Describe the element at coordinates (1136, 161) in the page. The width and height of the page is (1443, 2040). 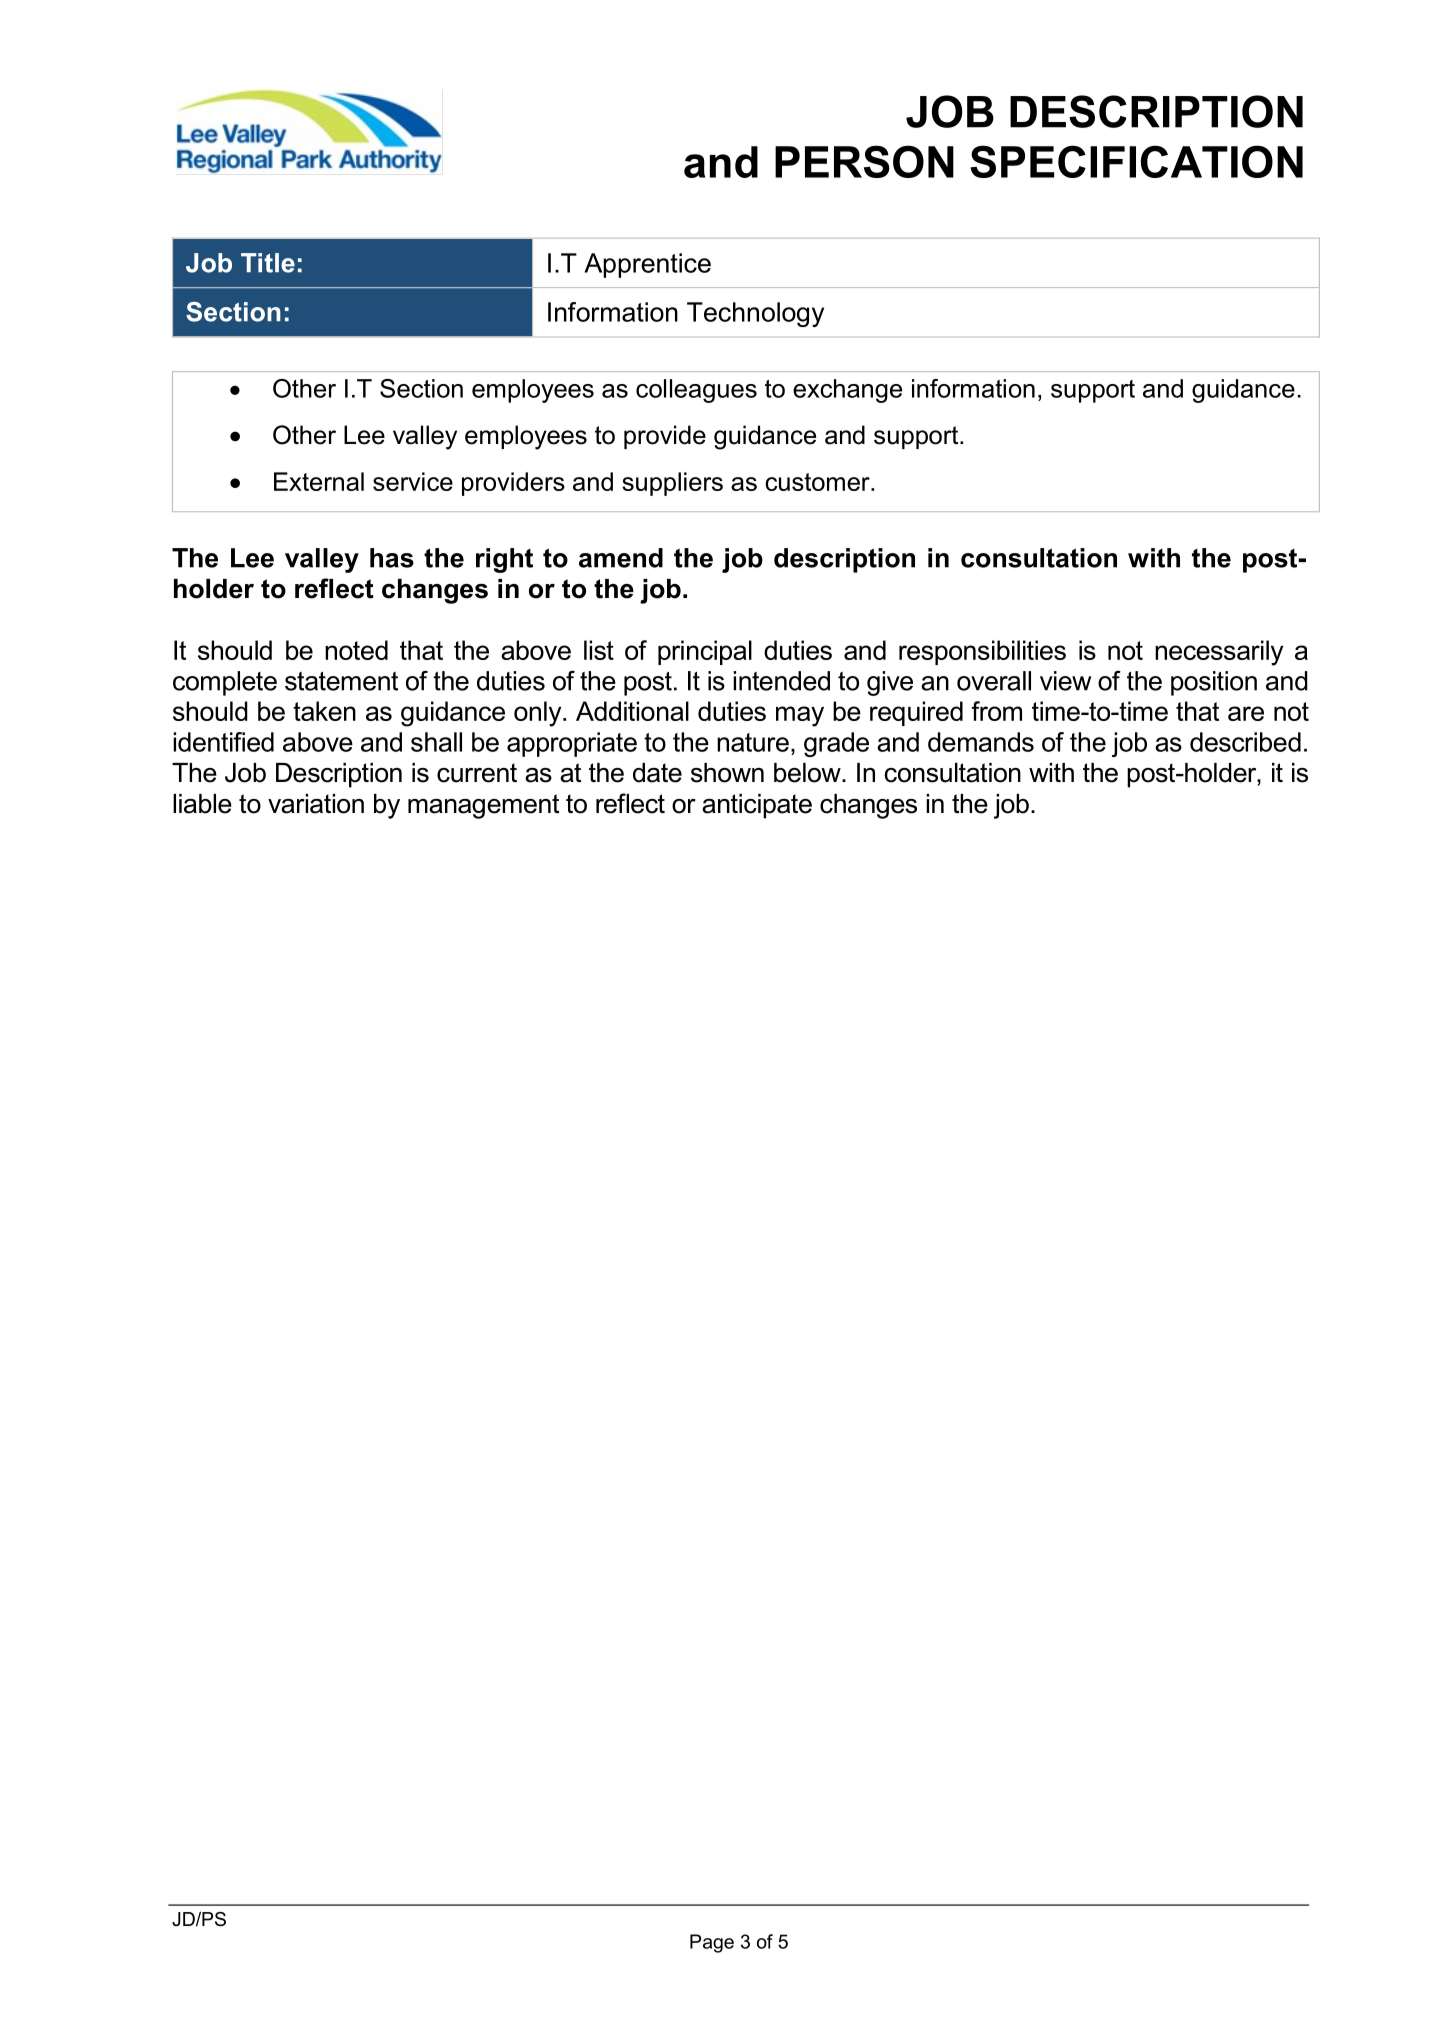
I see `SPECIFICATION` at that location.
